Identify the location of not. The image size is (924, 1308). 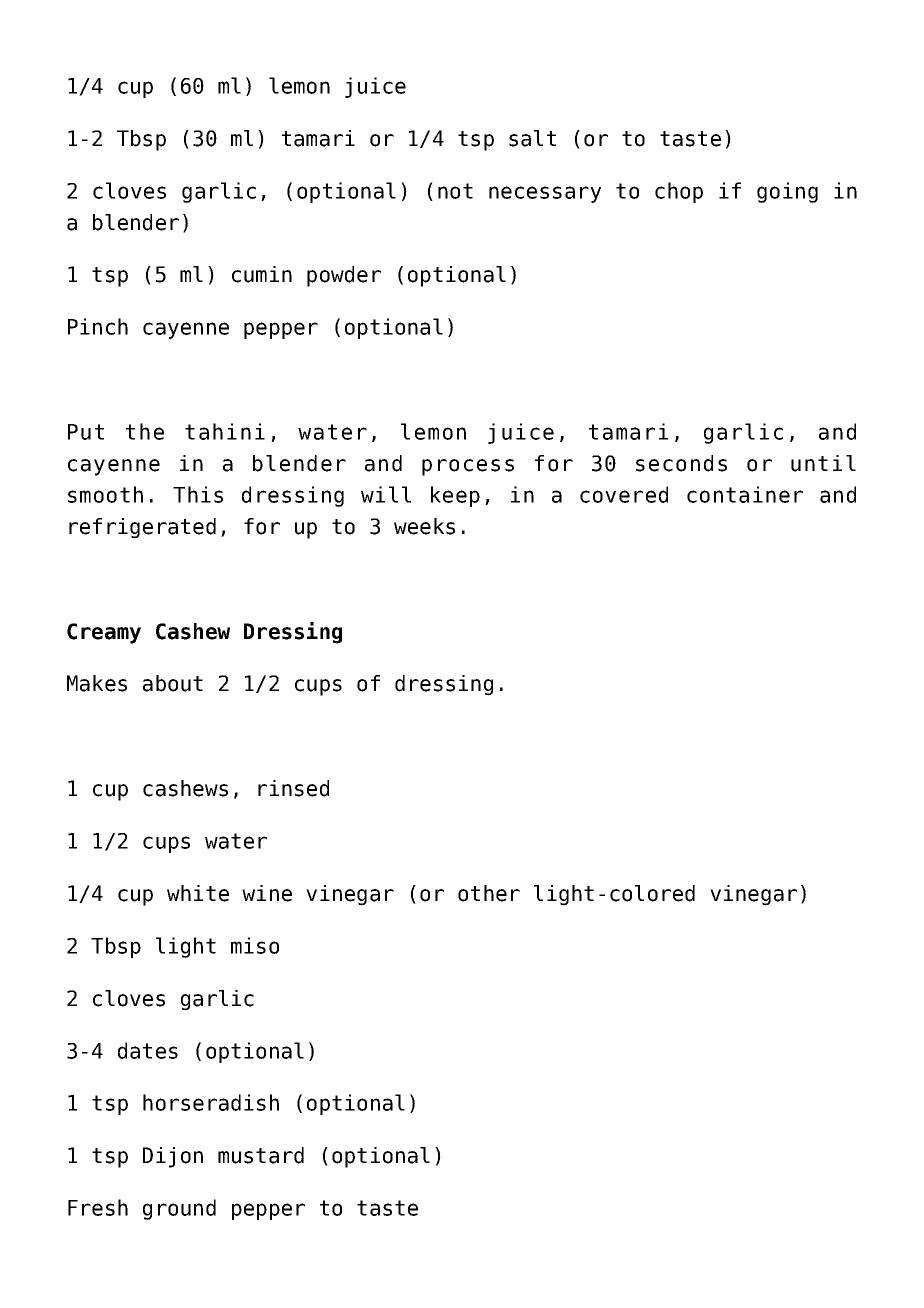
(455, 191).
